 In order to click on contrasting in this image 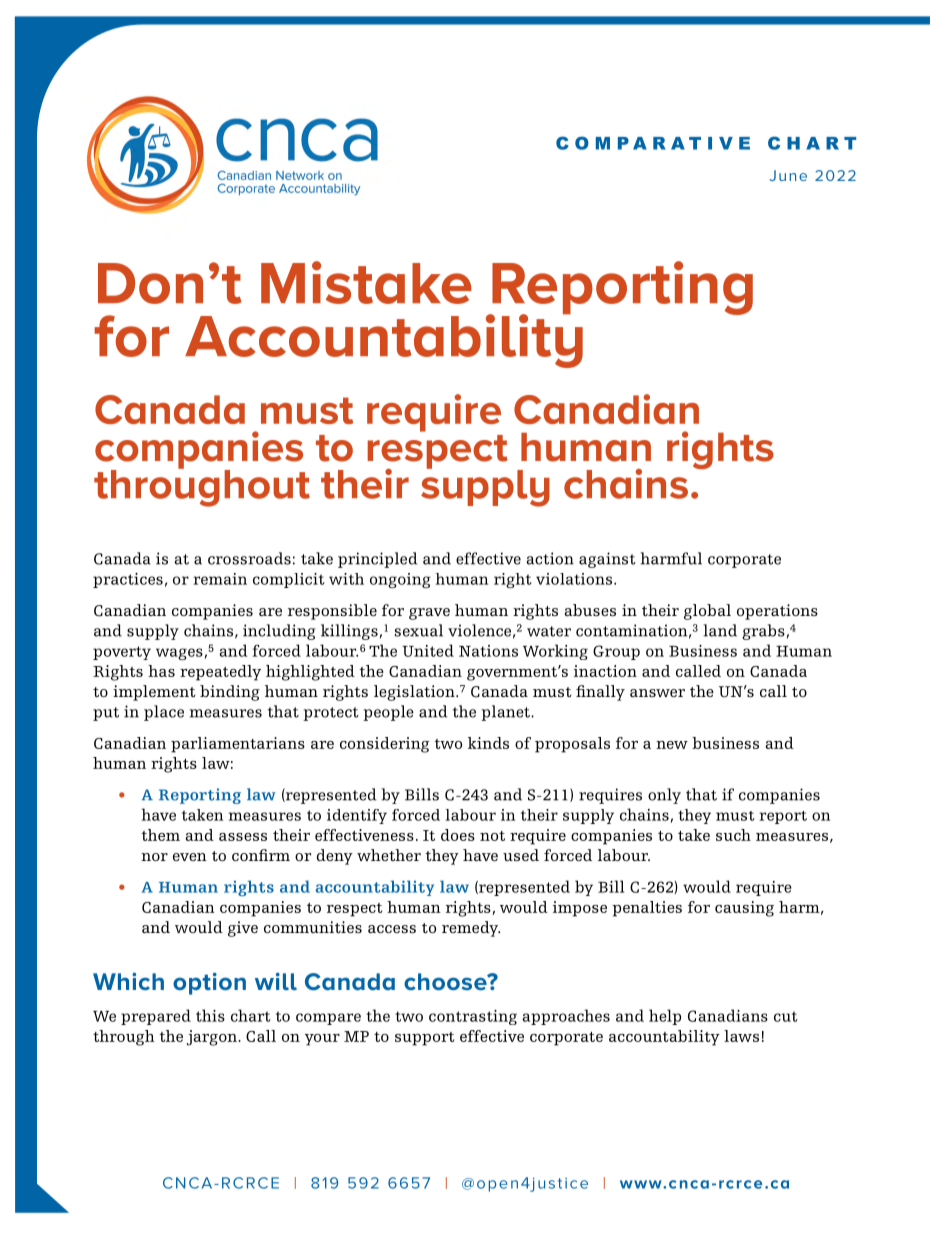, I will do `click(473, 1017)`.
